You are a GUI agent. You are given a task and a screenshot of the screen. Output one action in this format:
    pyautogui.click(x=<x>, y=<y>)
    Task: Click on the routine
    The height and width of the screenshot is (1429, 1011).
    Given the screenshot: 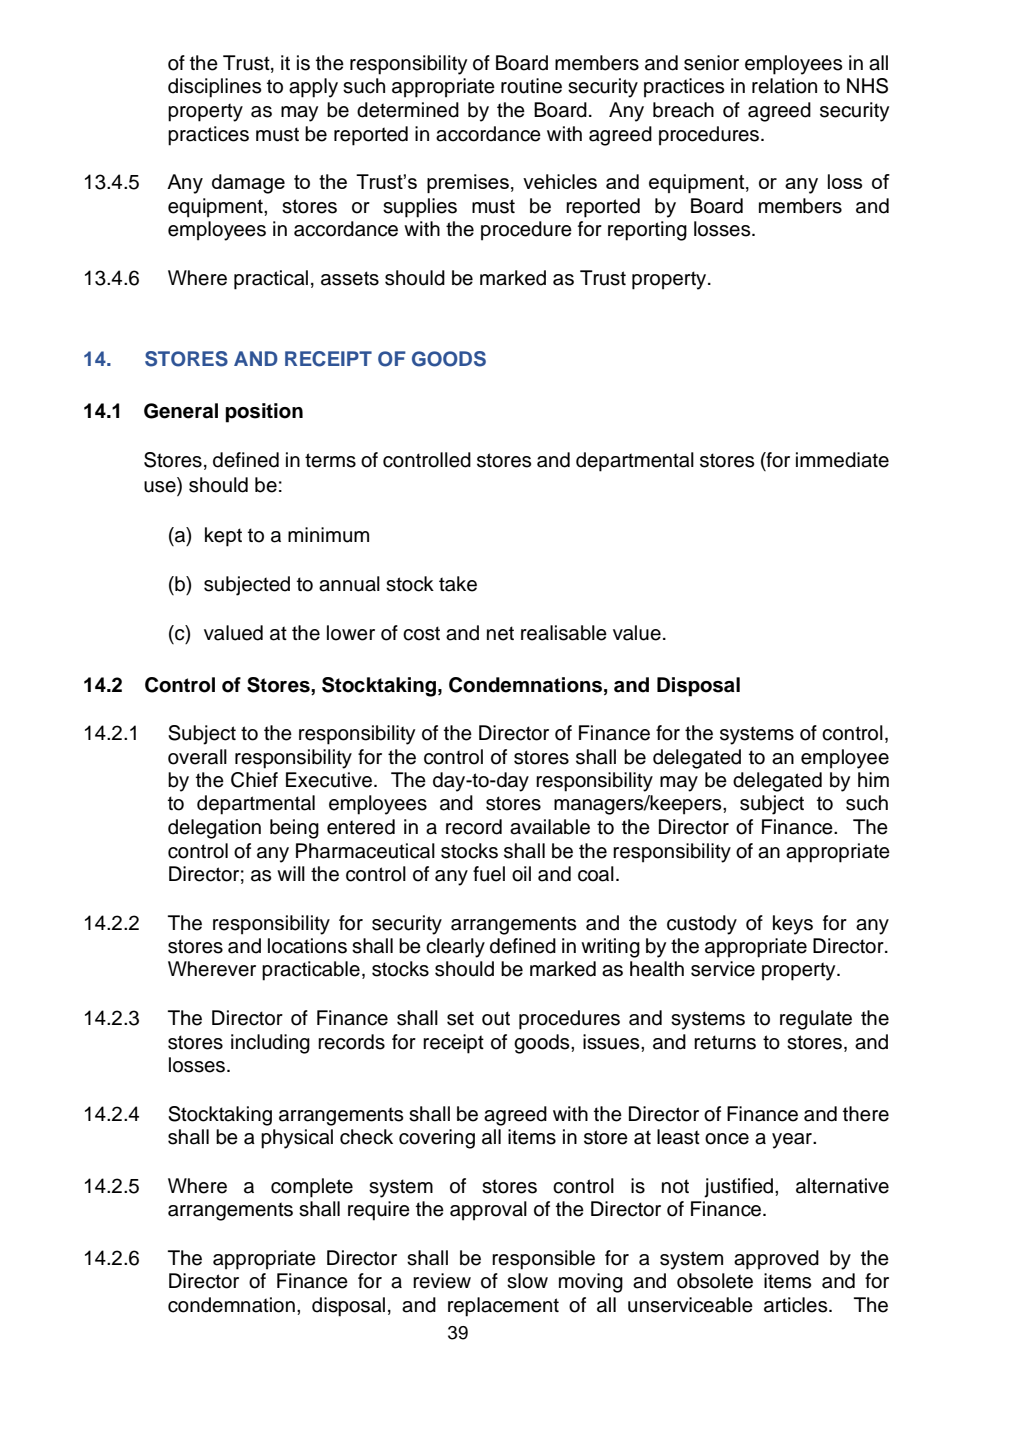 What is the action you would take?
    pyautogui.click(x=531, y=86)
